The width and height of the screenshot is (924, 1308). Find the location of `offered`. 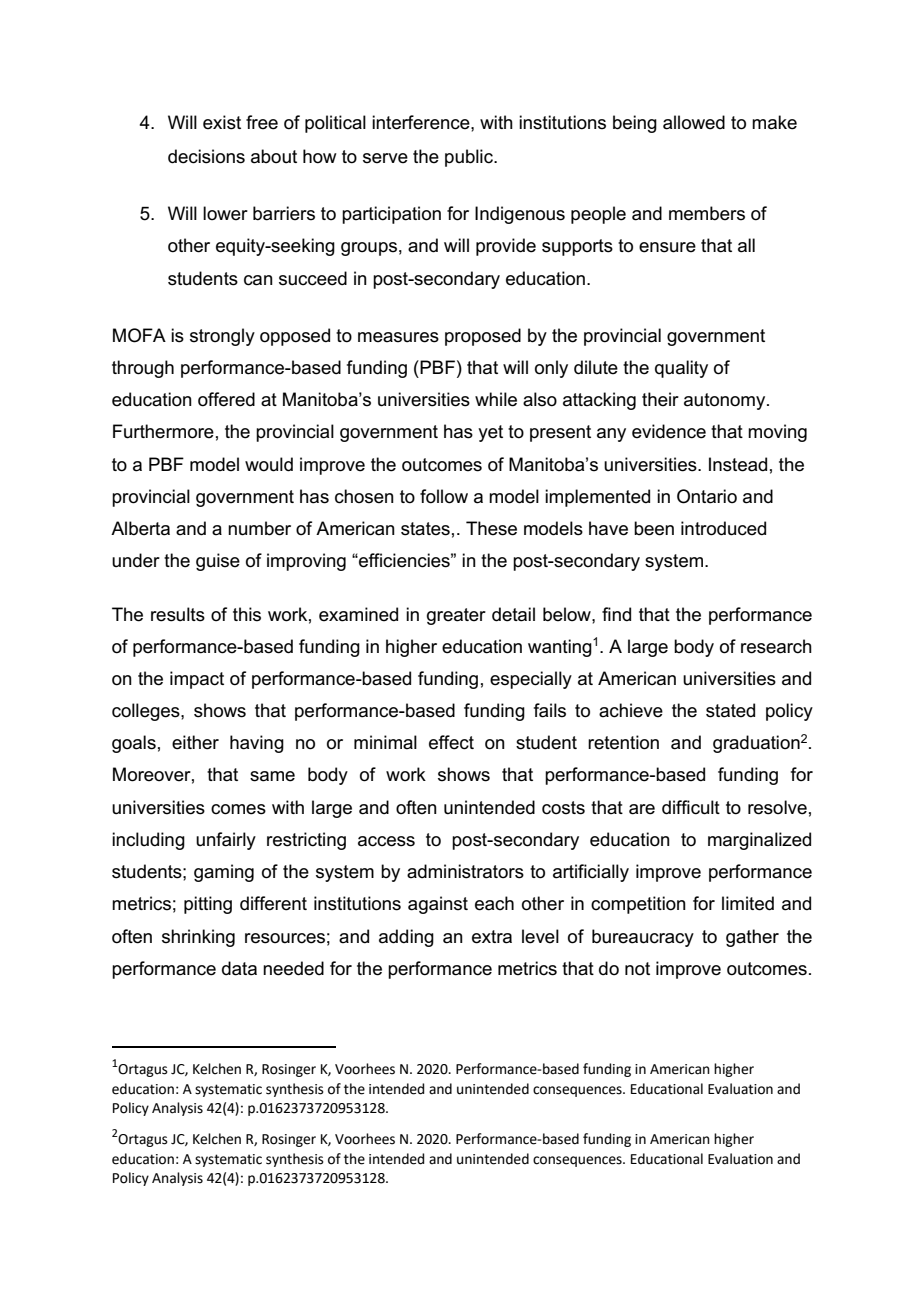

offered is located at coordinates (226, 399).
